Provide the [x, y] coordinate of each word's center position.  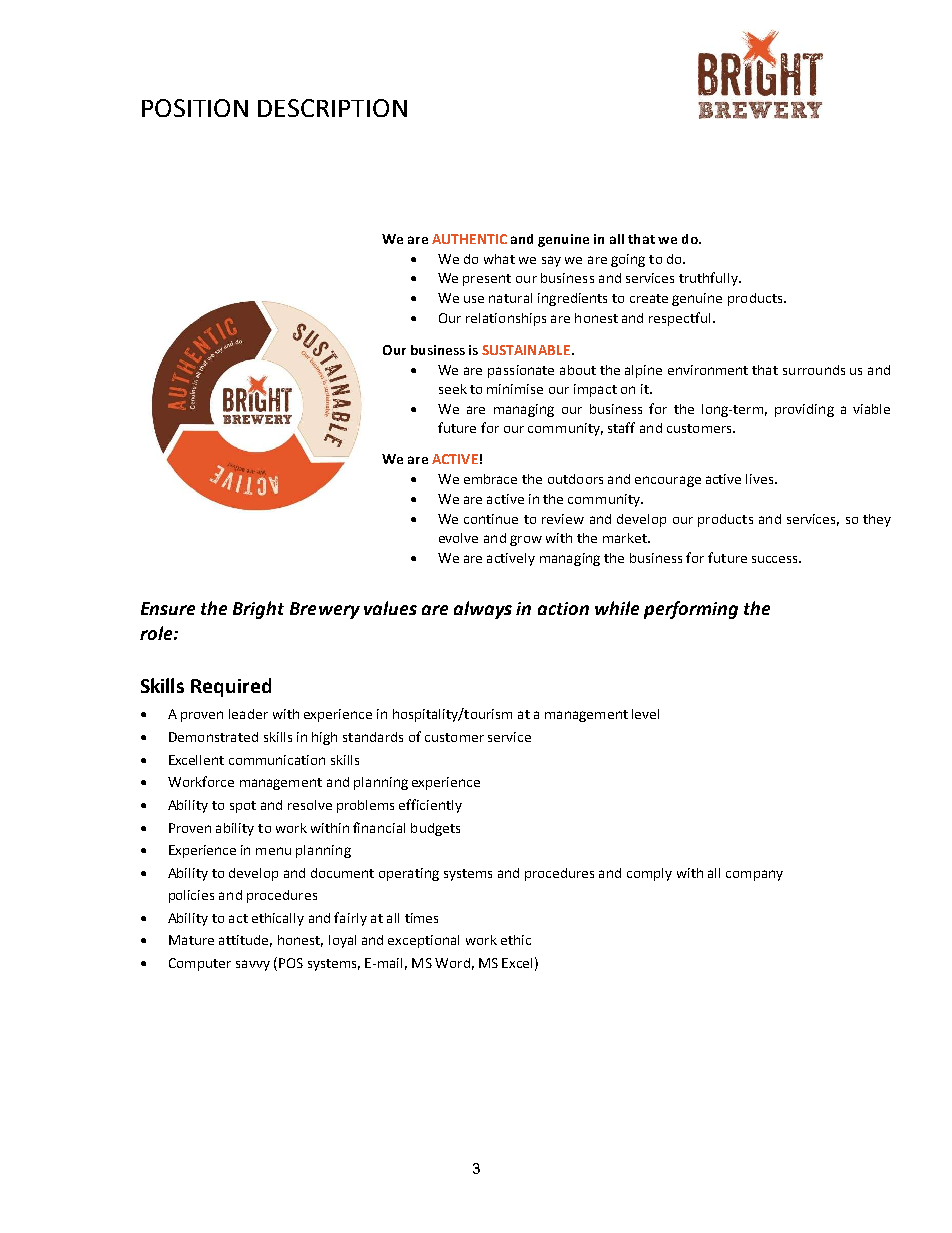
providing [804, 410]
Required [231, 687]
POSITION [195, 108]
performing [691, 610]
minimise [515, 389]
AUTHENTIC [469, 239]
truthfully [709, 279]
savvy [253, 965]
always [483, 610]
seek [453, 389]
